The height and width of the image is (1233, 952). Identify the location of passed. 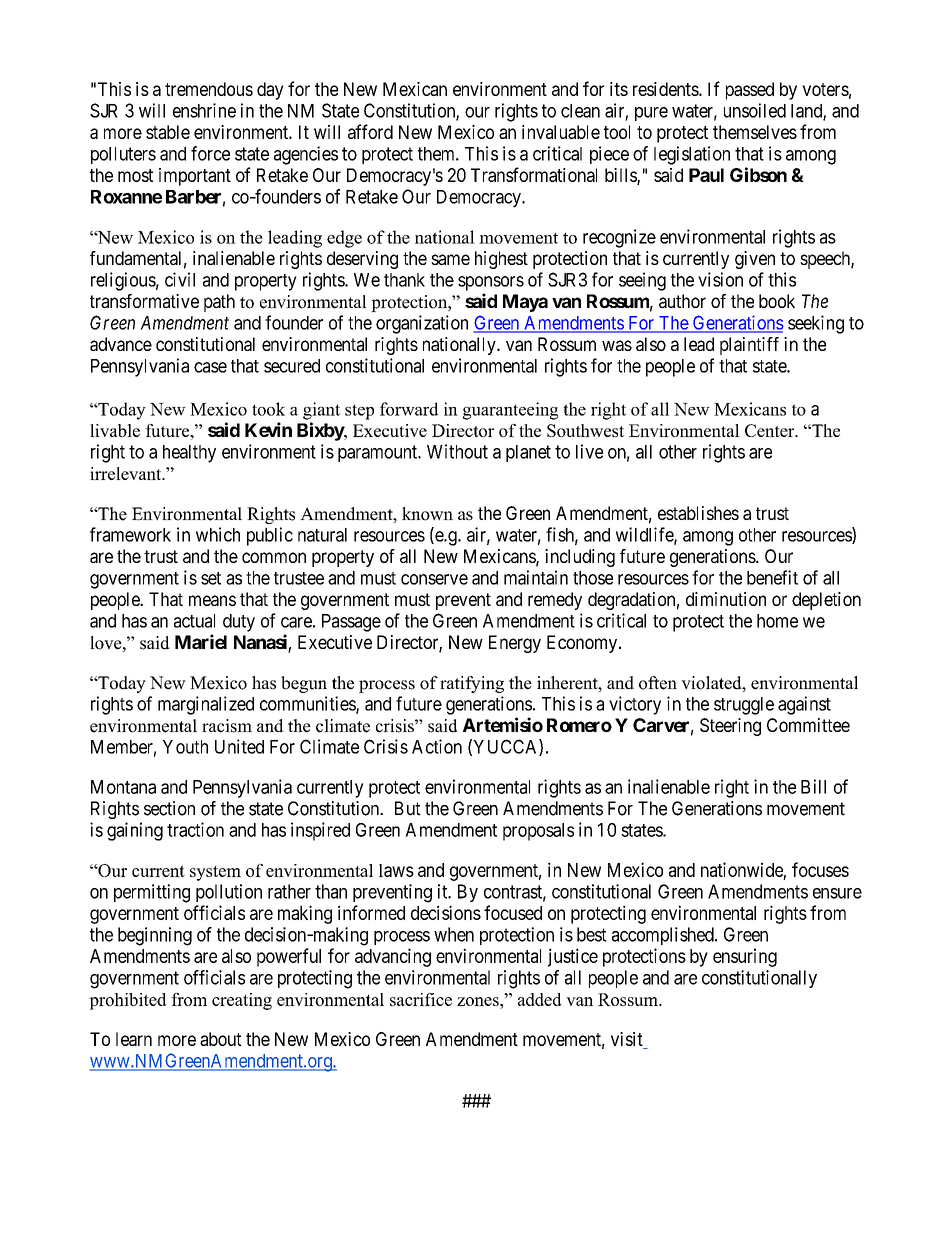
(750, 91).
